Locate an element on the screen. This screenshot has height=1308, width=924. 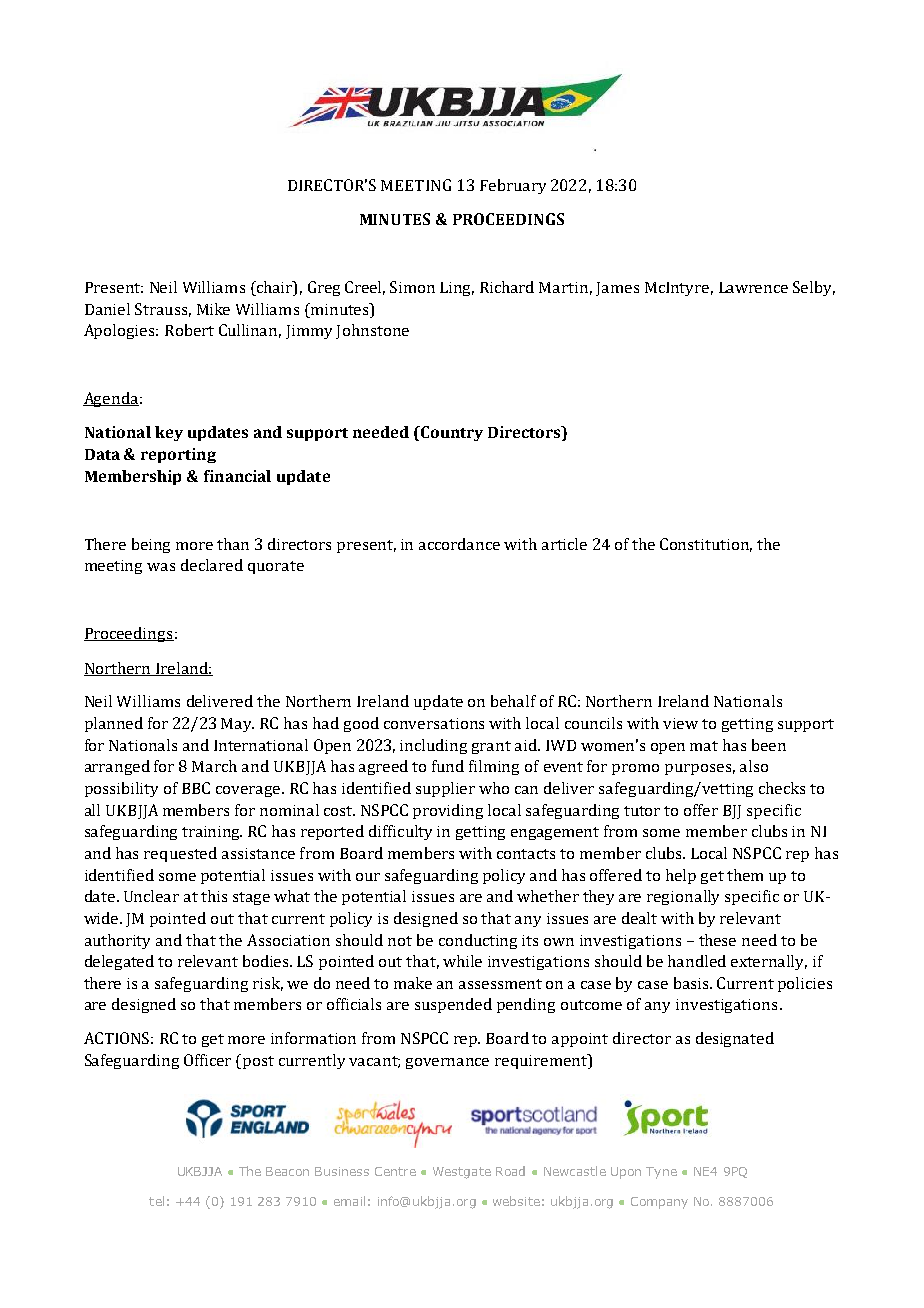
Constitution is located at coordinates (706, 545).
